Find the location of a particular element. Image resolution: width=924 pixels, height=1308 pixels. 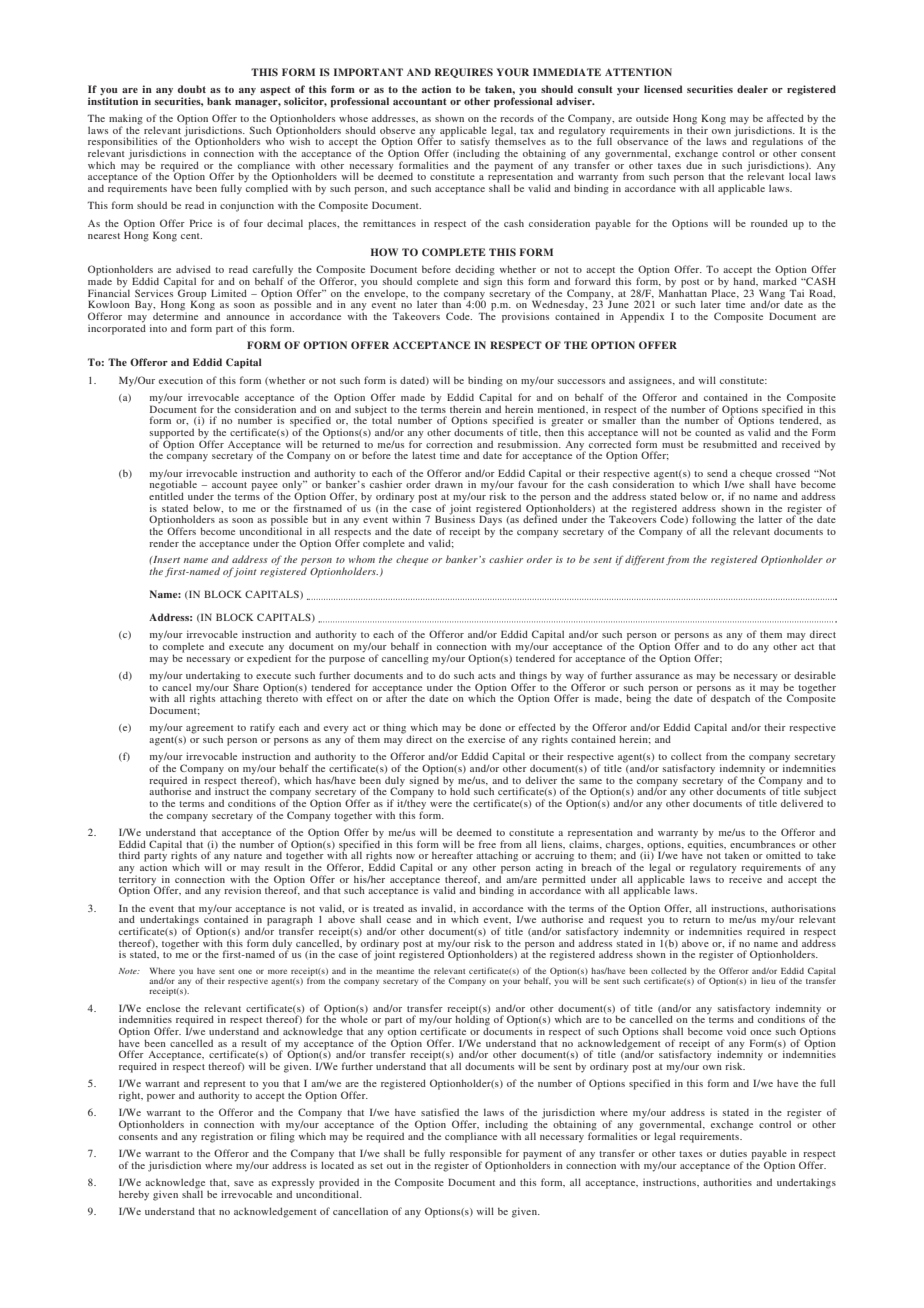

agreement is located at coordinates (210, 730).
